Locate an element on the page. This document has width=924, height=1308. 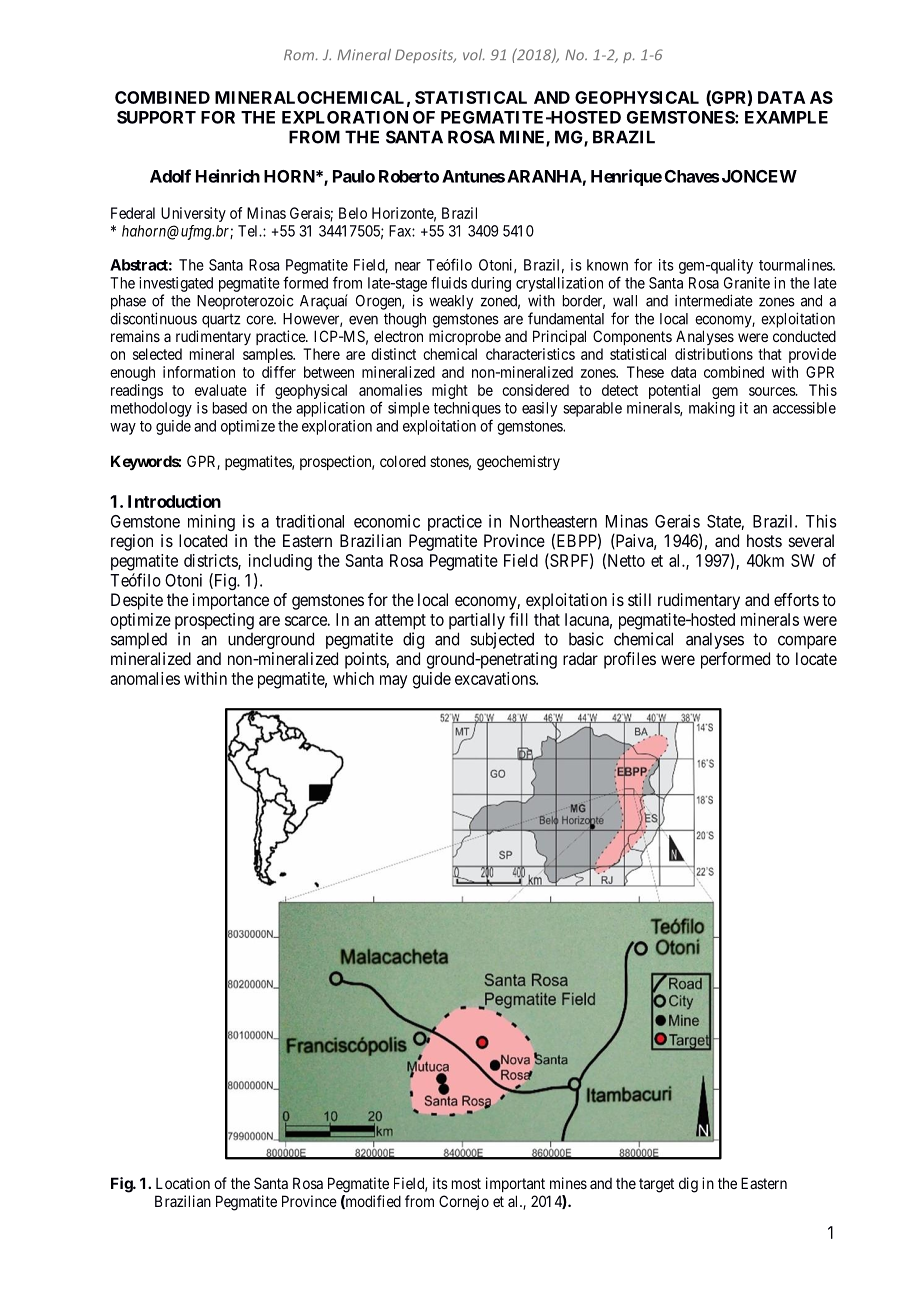
most is located at coordinates (466, 1183).
